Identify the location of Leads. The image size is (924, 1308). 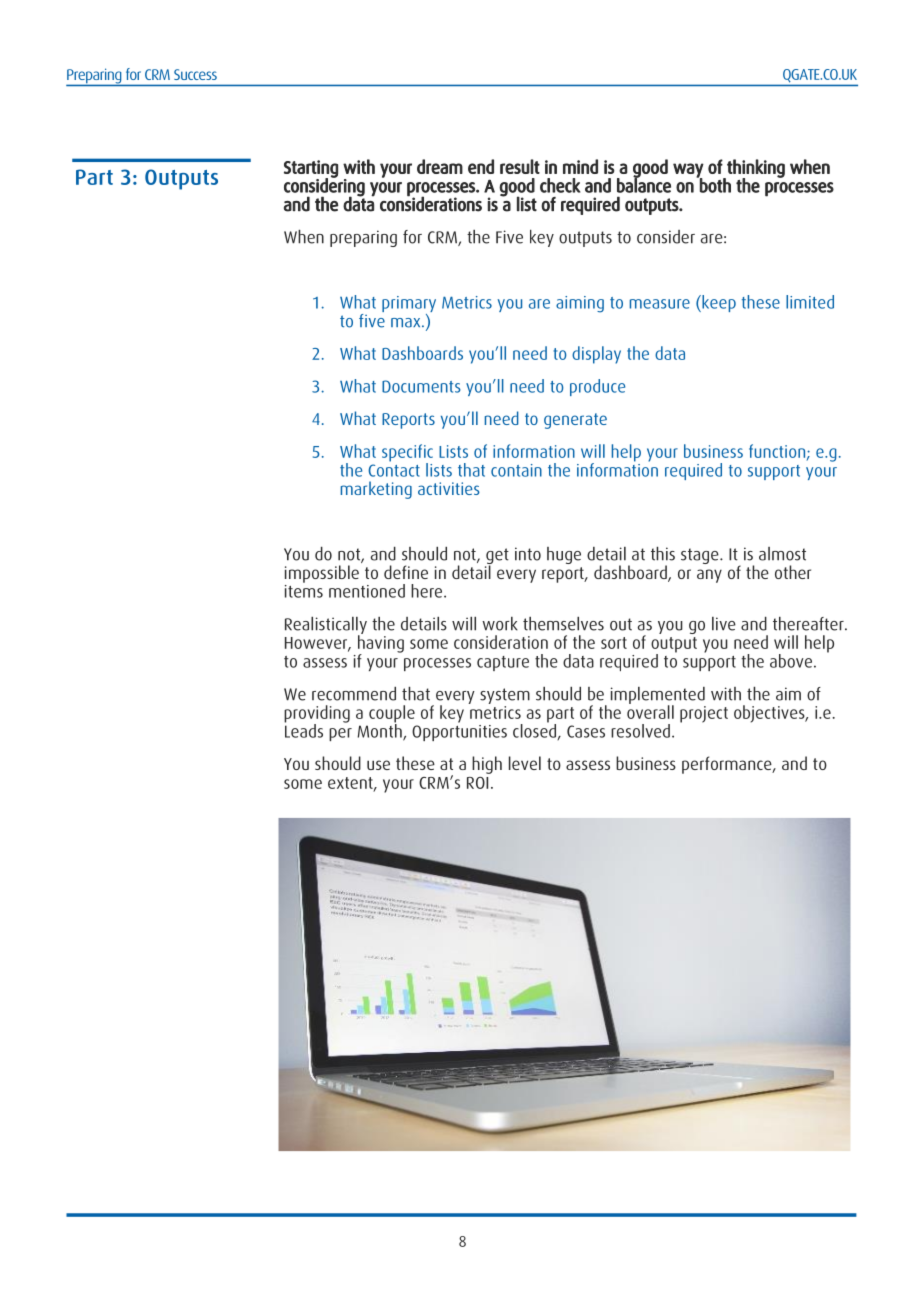
(304, 730).
